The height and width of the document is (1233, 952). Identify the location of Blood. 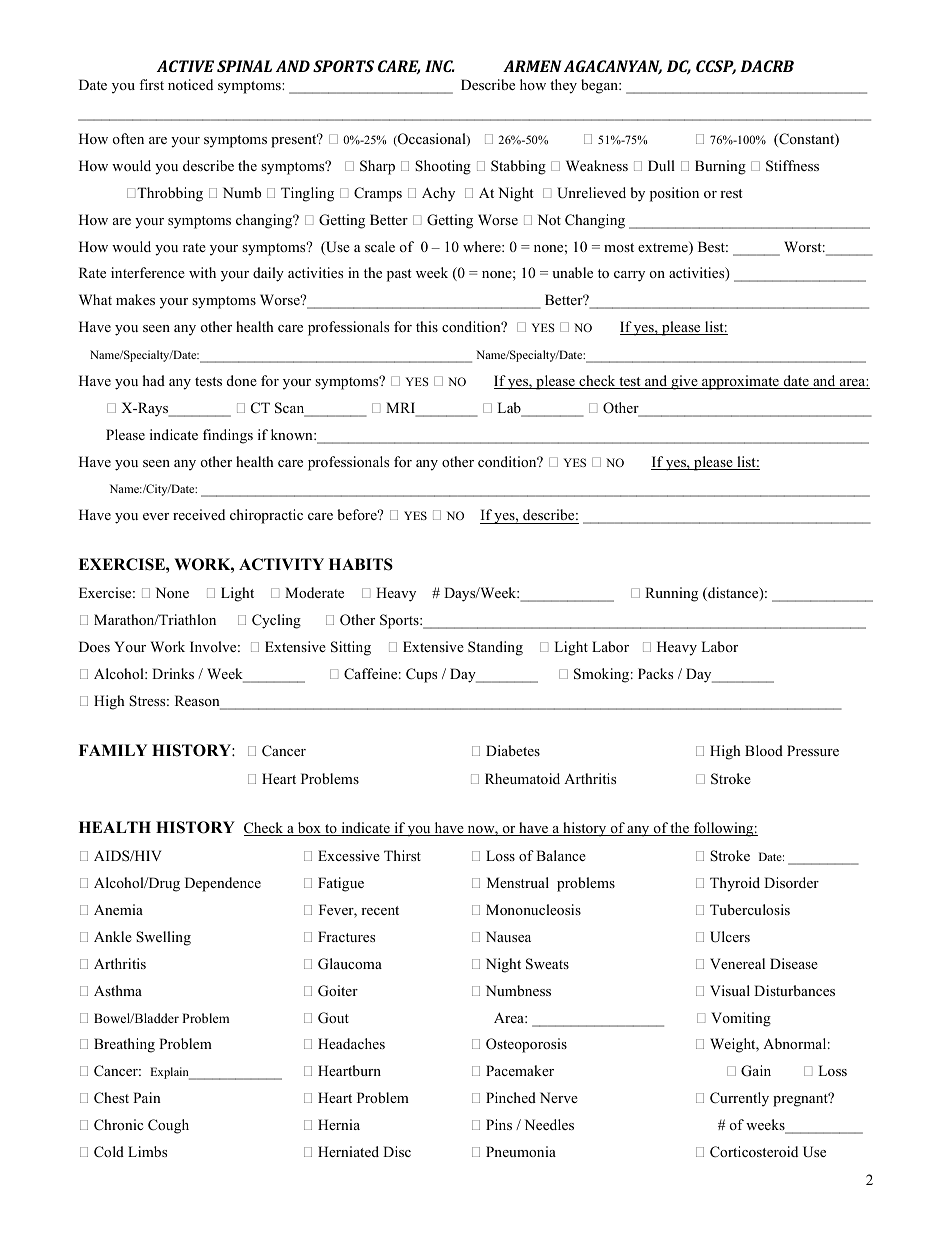
(764, 750).
